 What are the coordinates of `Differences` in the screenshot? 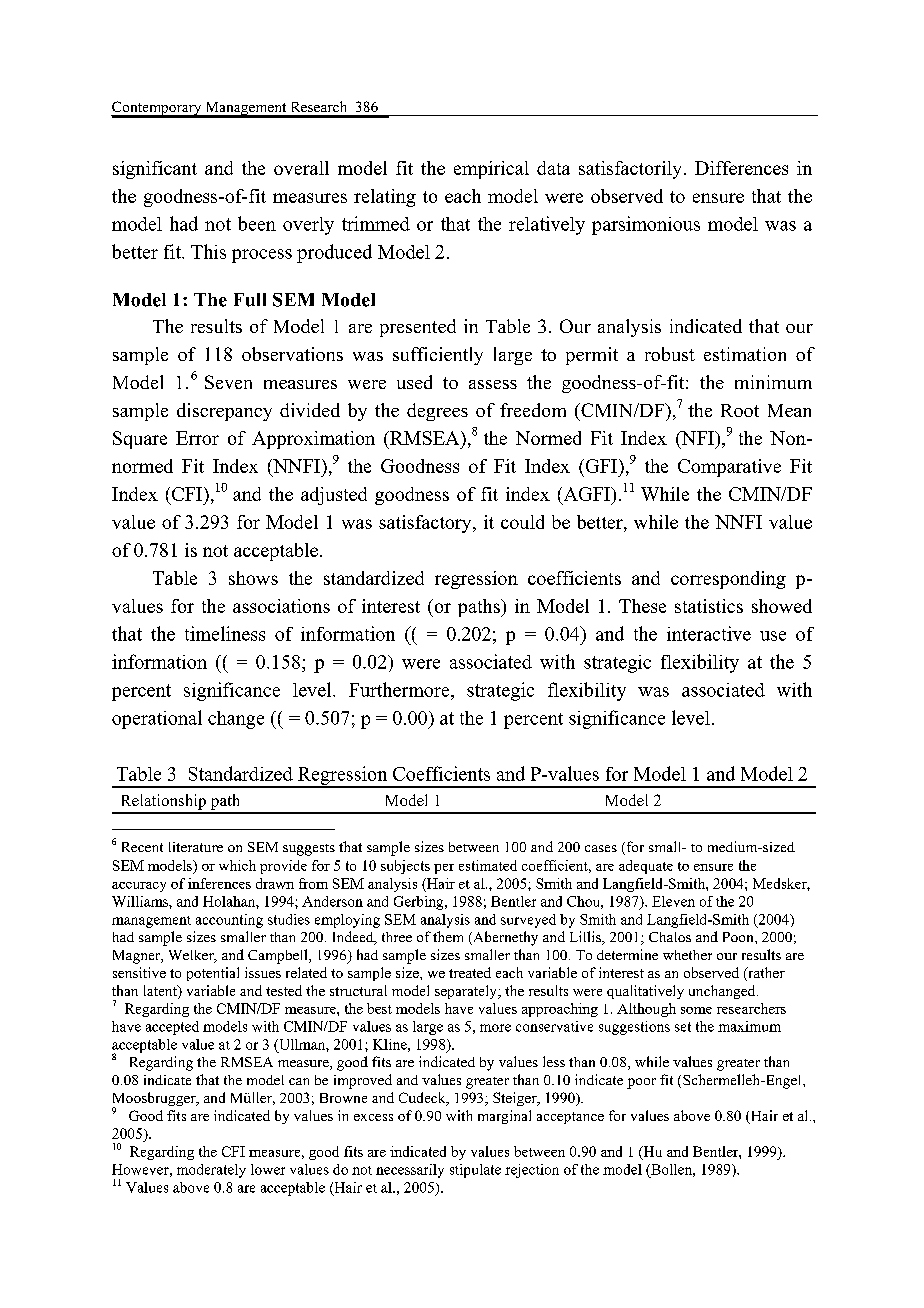 It's located at (741, 168).
